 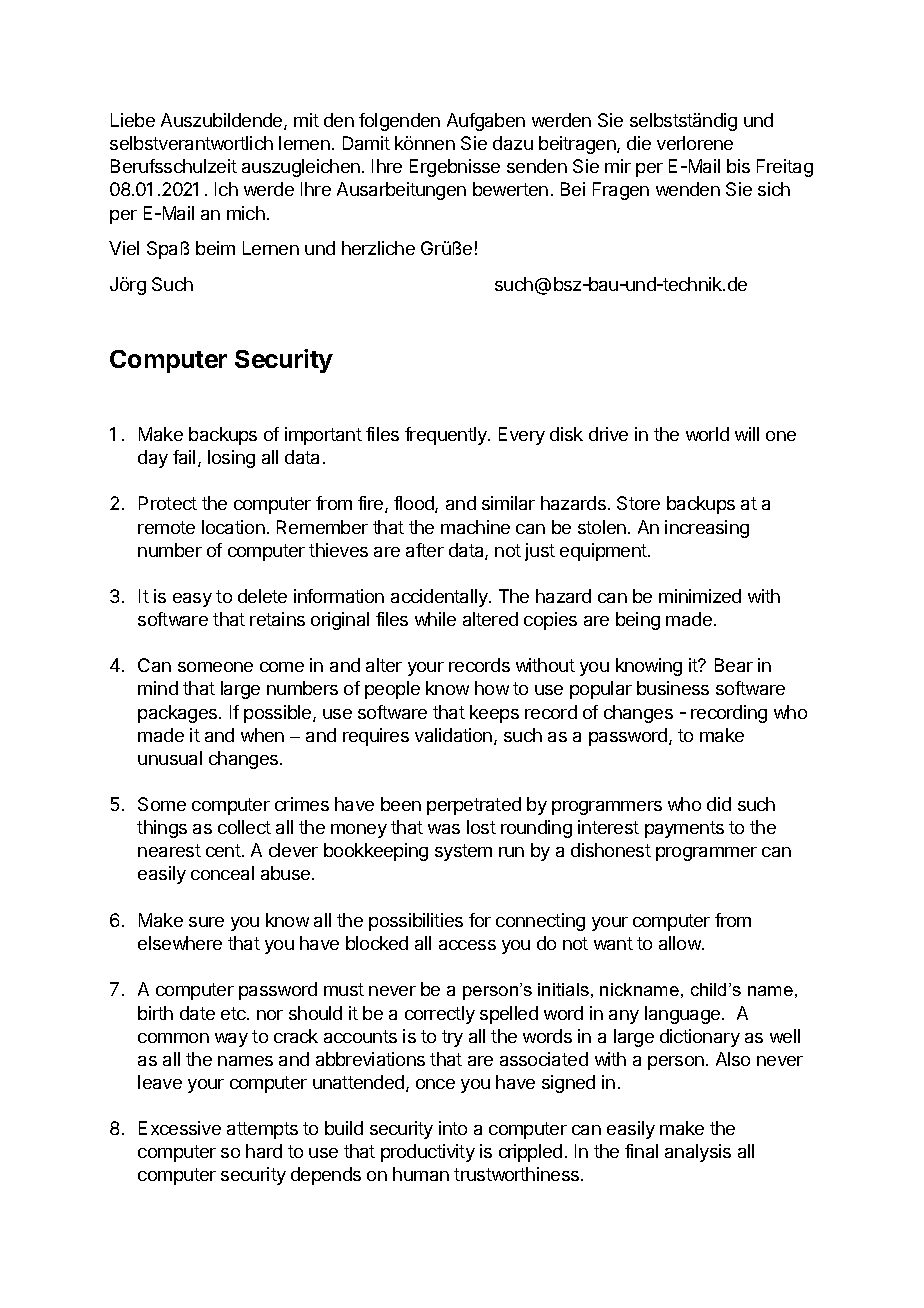 What do you see at coordinates (719, 804) in the screenshot?
I see `did` at bounding box center [719, 804].
